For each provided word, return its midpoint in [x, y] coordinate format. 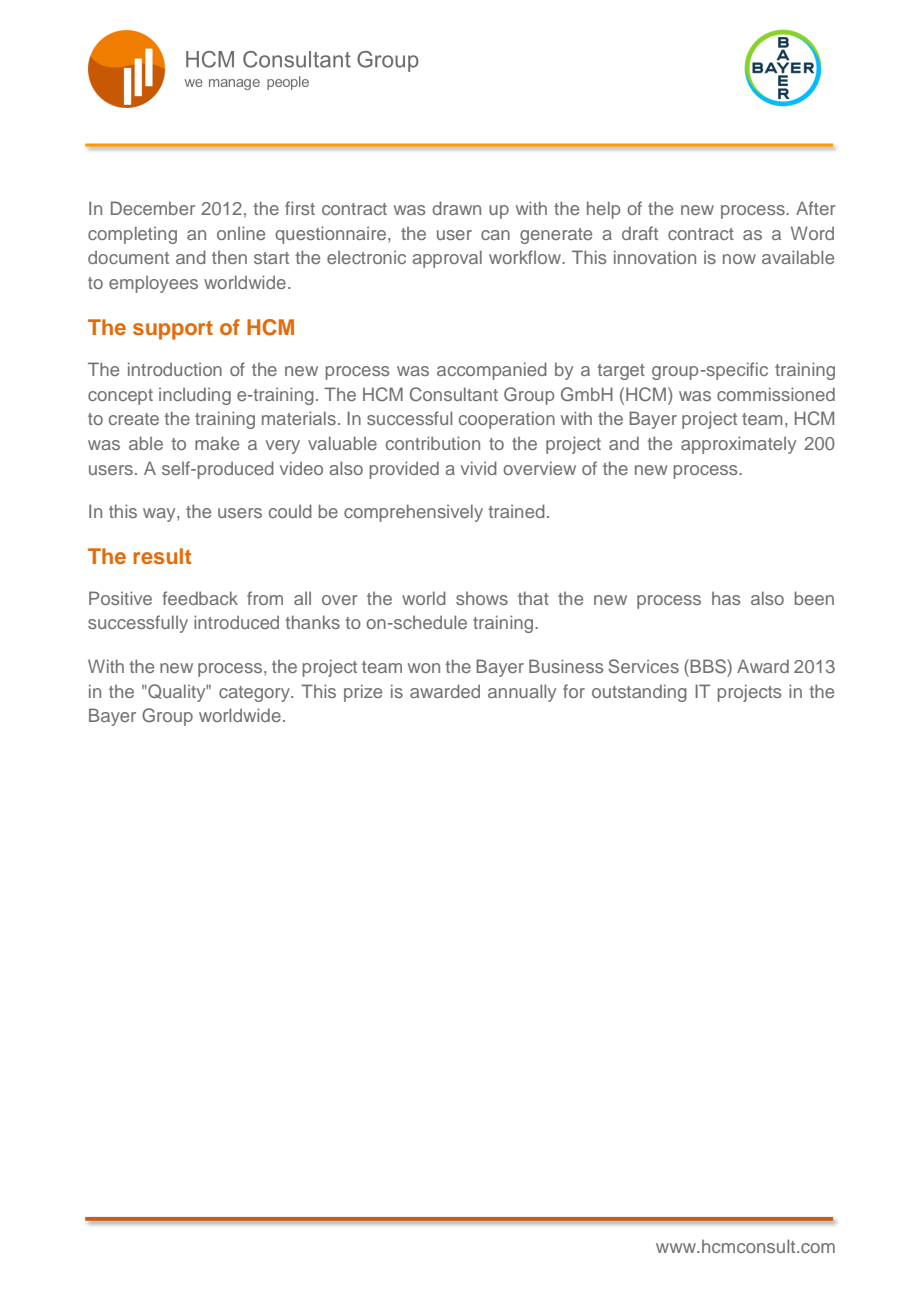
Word [812, 233]
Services [643, 666]
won [424, 668]
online [241, 233]
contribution [433, 443]
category [255, 694]
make [217, 443]
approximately [738, 445]
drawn [456, 208]
